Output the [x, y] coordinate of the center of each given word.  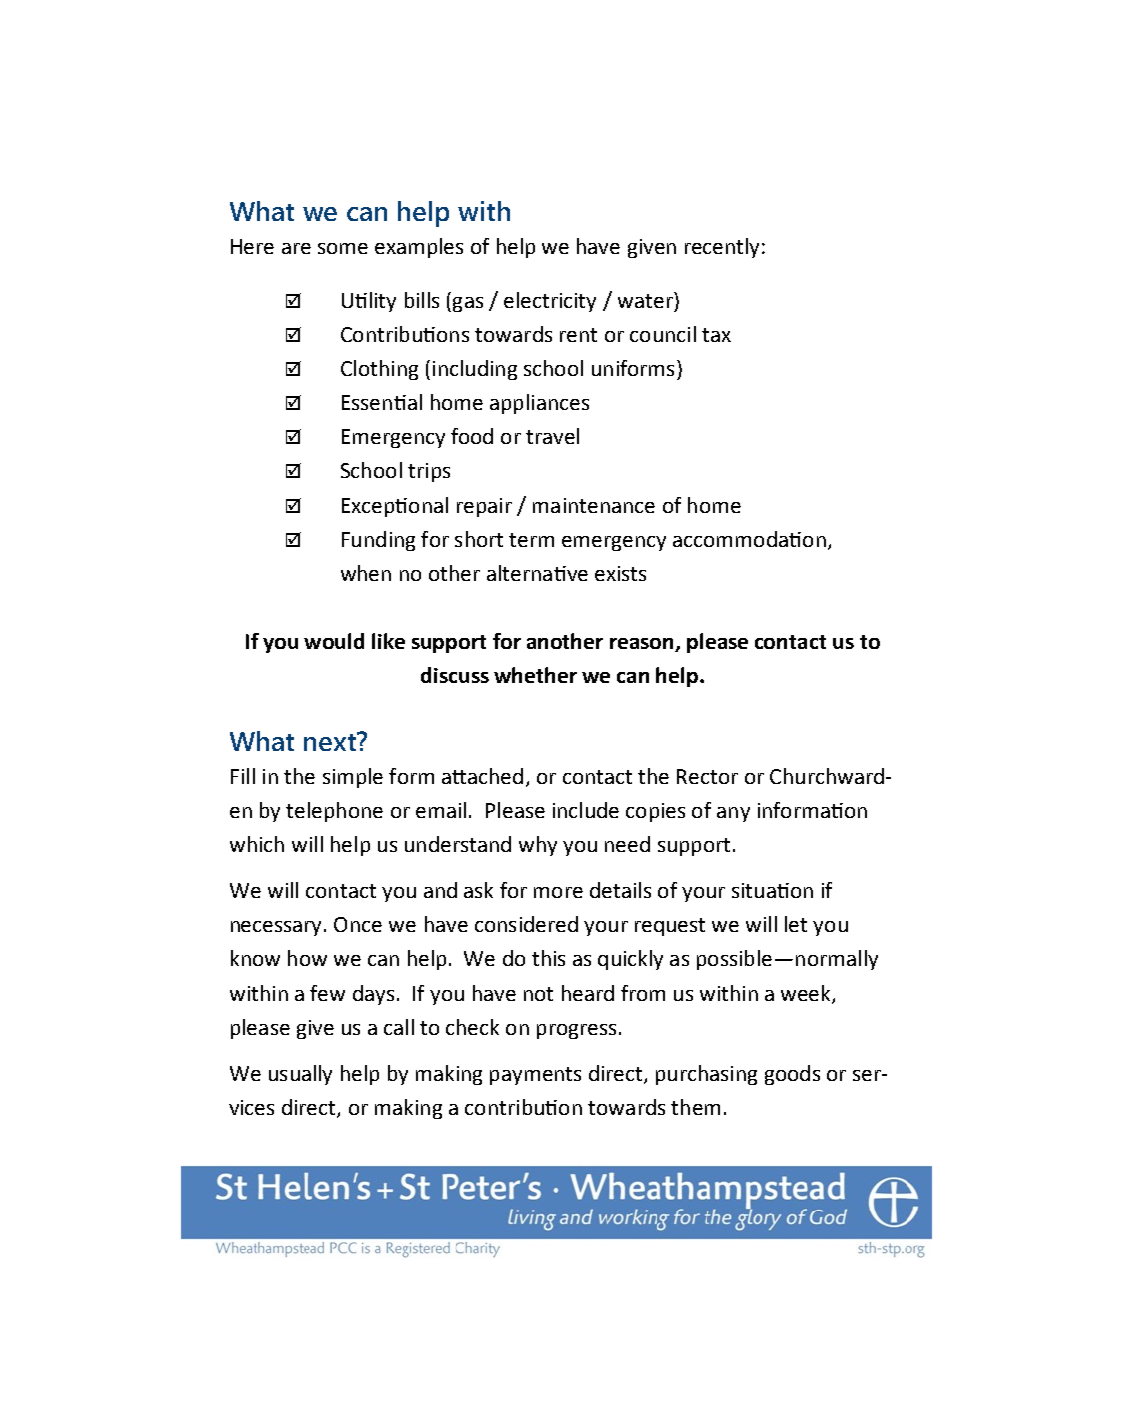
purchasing [706, 1075]
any [733, 814]
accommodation [749, 539]
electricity [550, 302]
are [296, 248]
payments [535, 1076]
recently [722, 248]
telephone [334, 812]
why [538, 846]
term [531, 540]
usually [300, 1075]
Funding [378, 541]
